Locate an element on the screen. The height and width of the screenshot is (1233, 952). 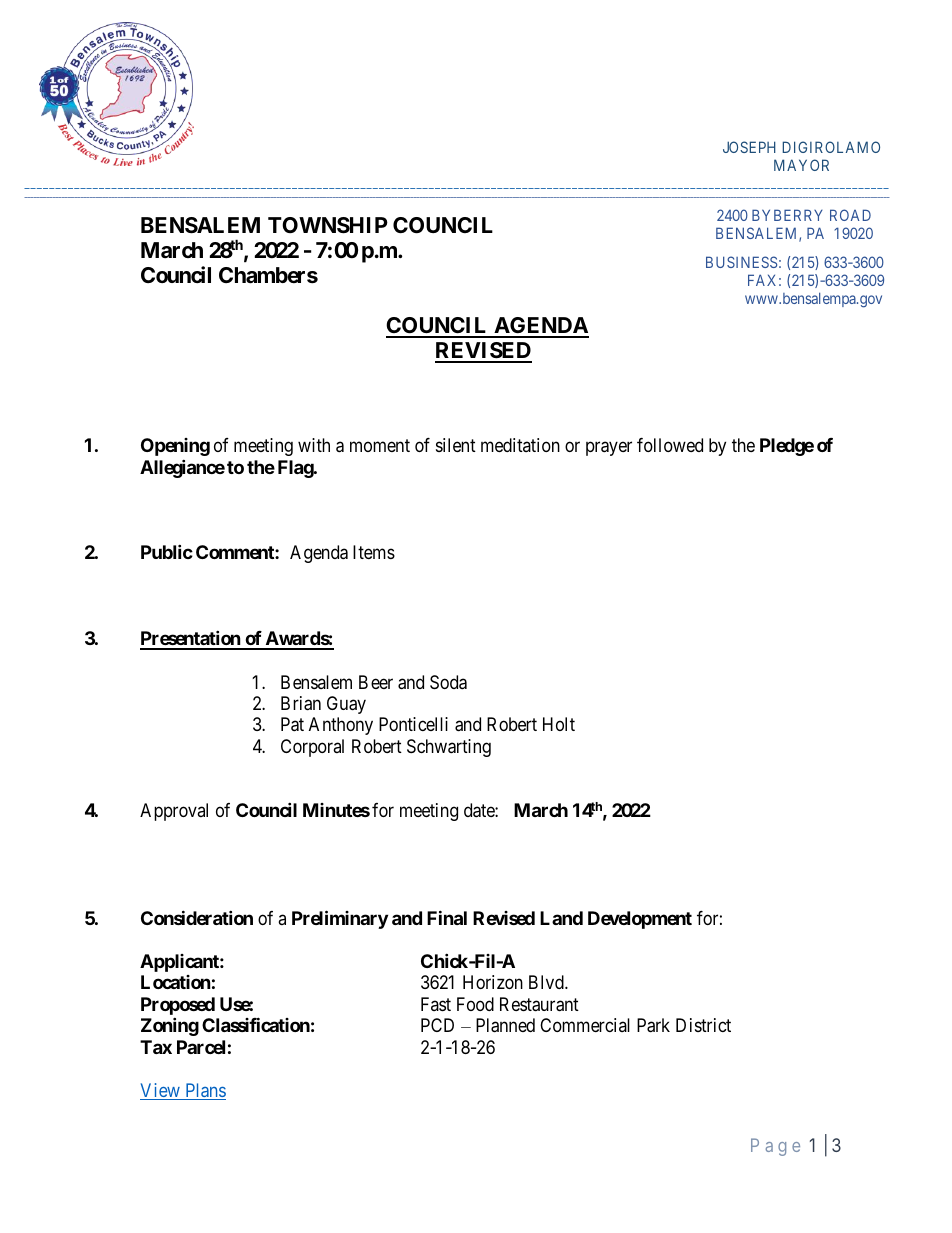
Final is located at coordinates (447, 917).
